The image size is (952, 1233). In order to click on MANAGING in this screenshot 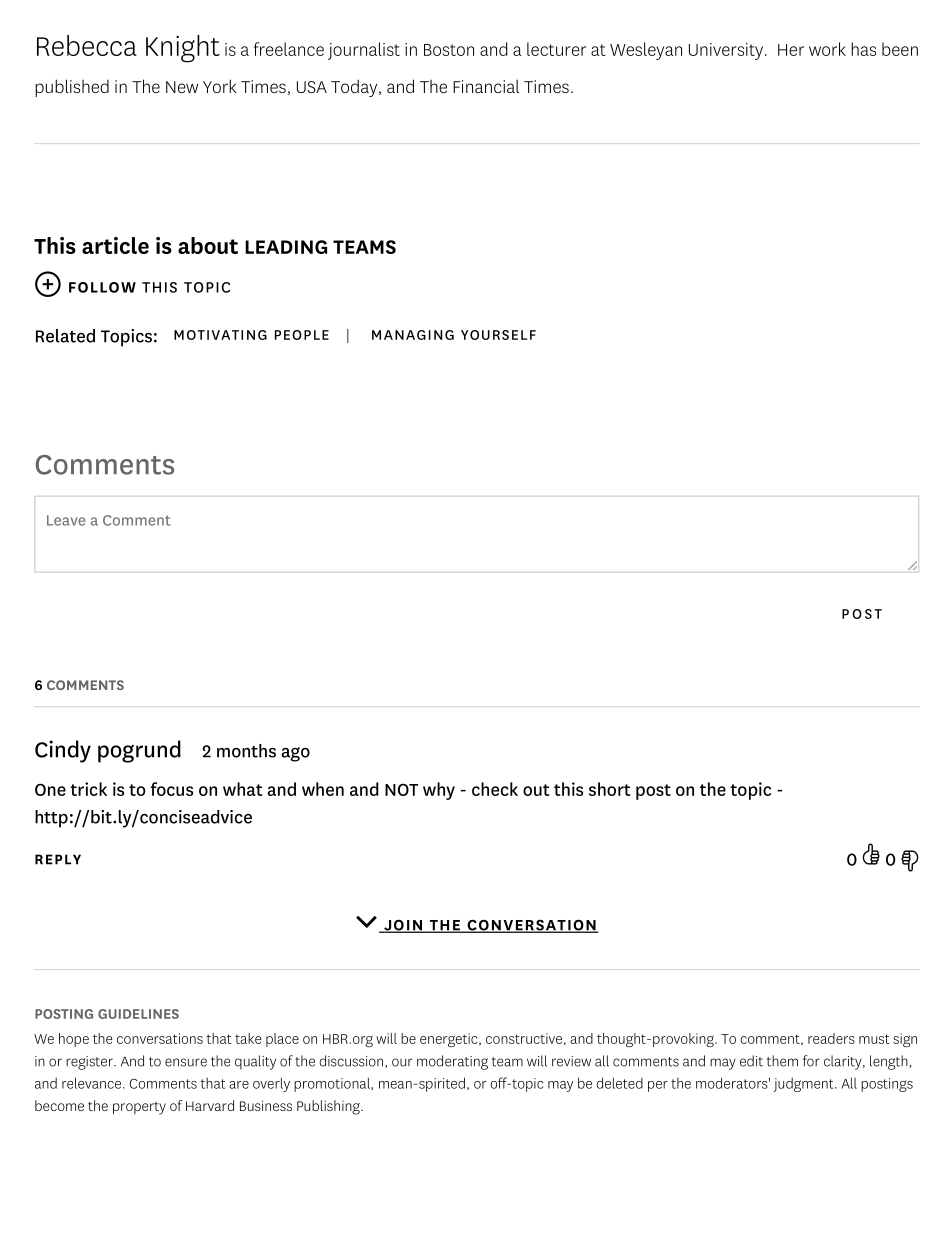, I will do `click(413, 335)`.
